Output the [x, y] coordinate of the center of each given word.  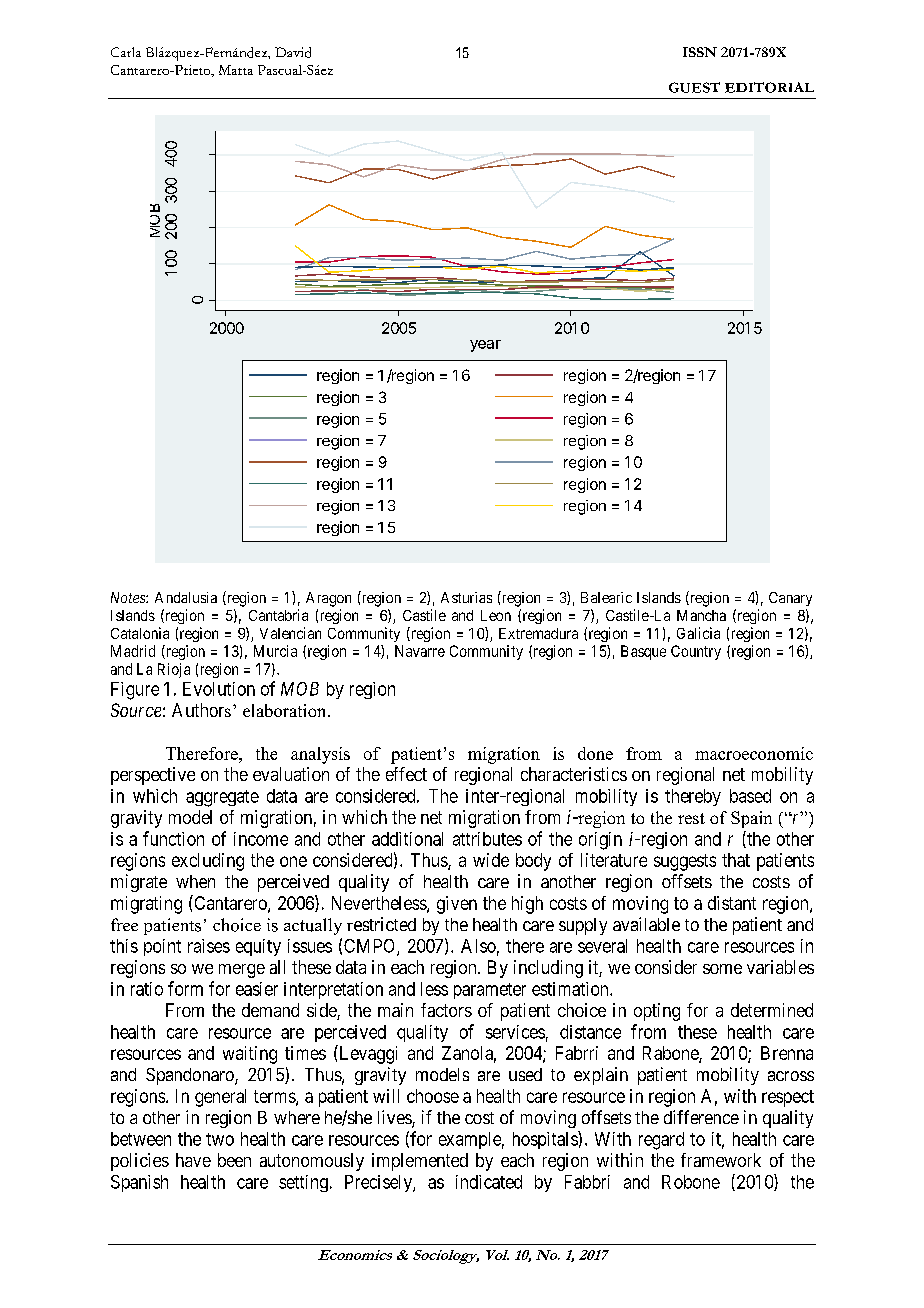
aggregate [222, 798]
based [750, 796]
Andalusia [186, 597]
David [293, 52]
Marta [236, 70]
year [485, 346]
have [193, 1160]
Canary [790, 599]
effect [406, 774]
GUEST [694, 87]
